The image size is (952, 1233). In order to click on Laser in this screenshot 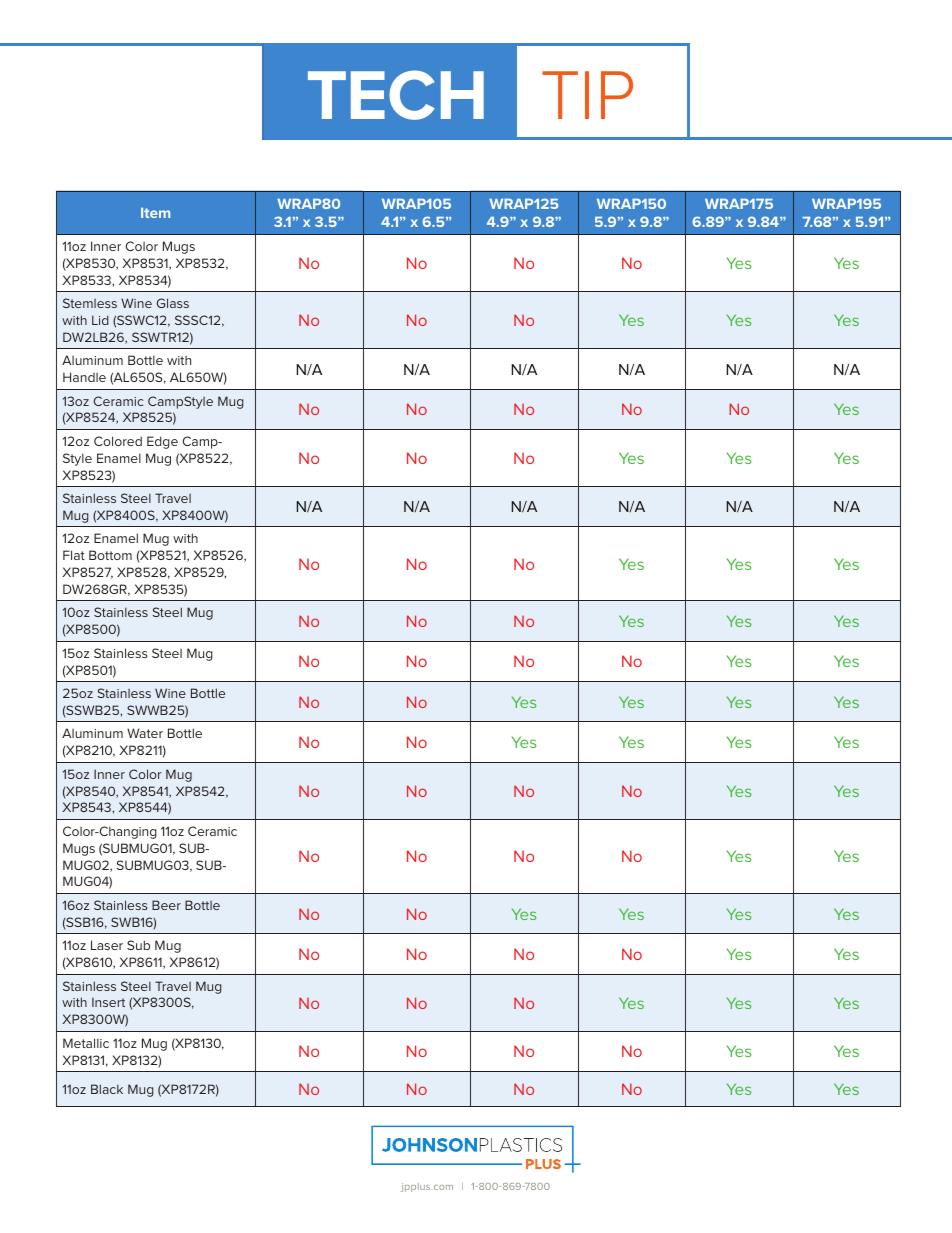, I will do `click(107, 945)`.
